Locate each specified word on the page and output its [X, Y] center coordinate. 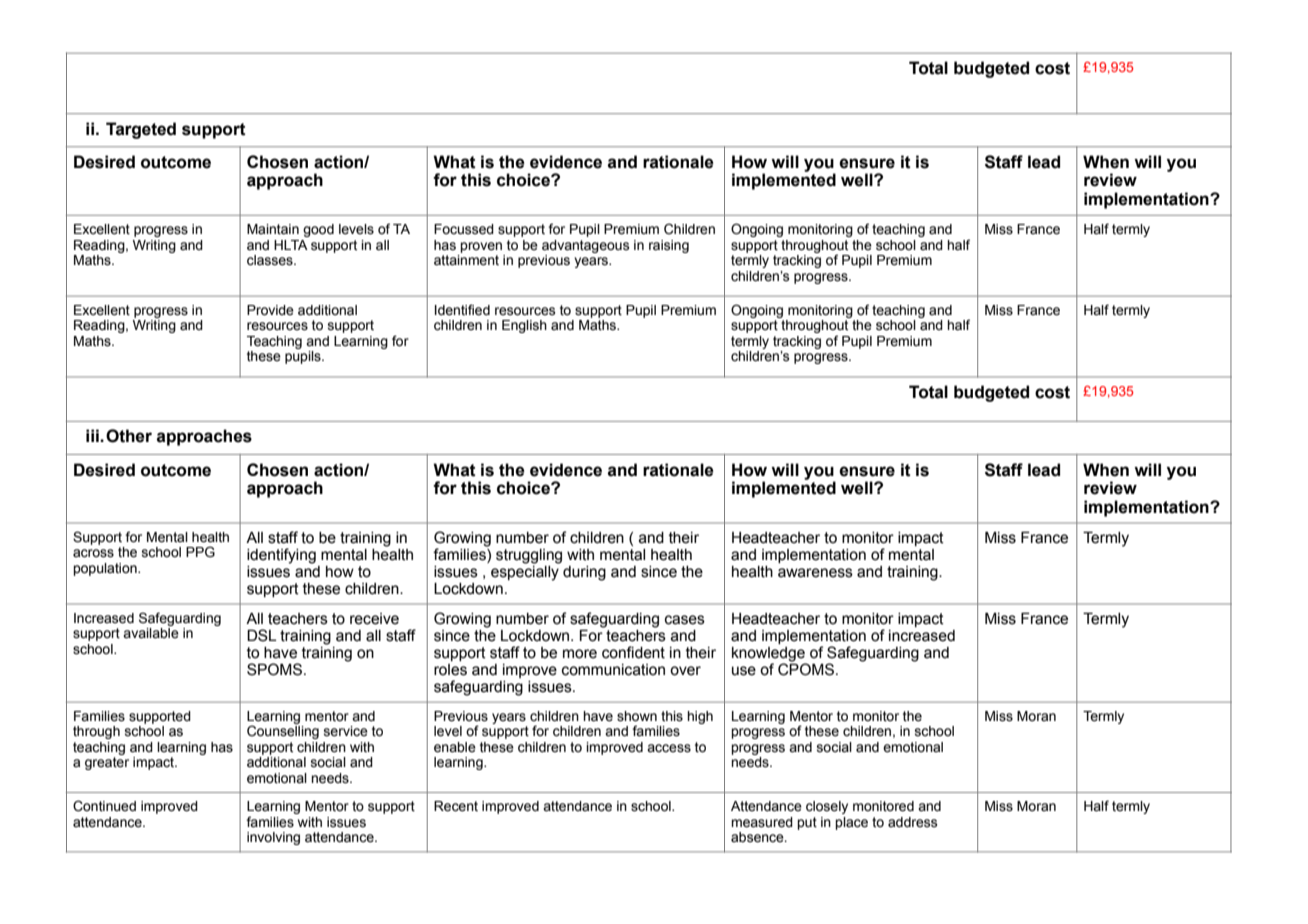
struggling [529, 556]
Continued [104, 806]
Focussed [464, 229]
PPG [200, 552]
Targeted [141, 130]
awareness [815, 573]
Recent [456, 806]
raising [669, 246]
